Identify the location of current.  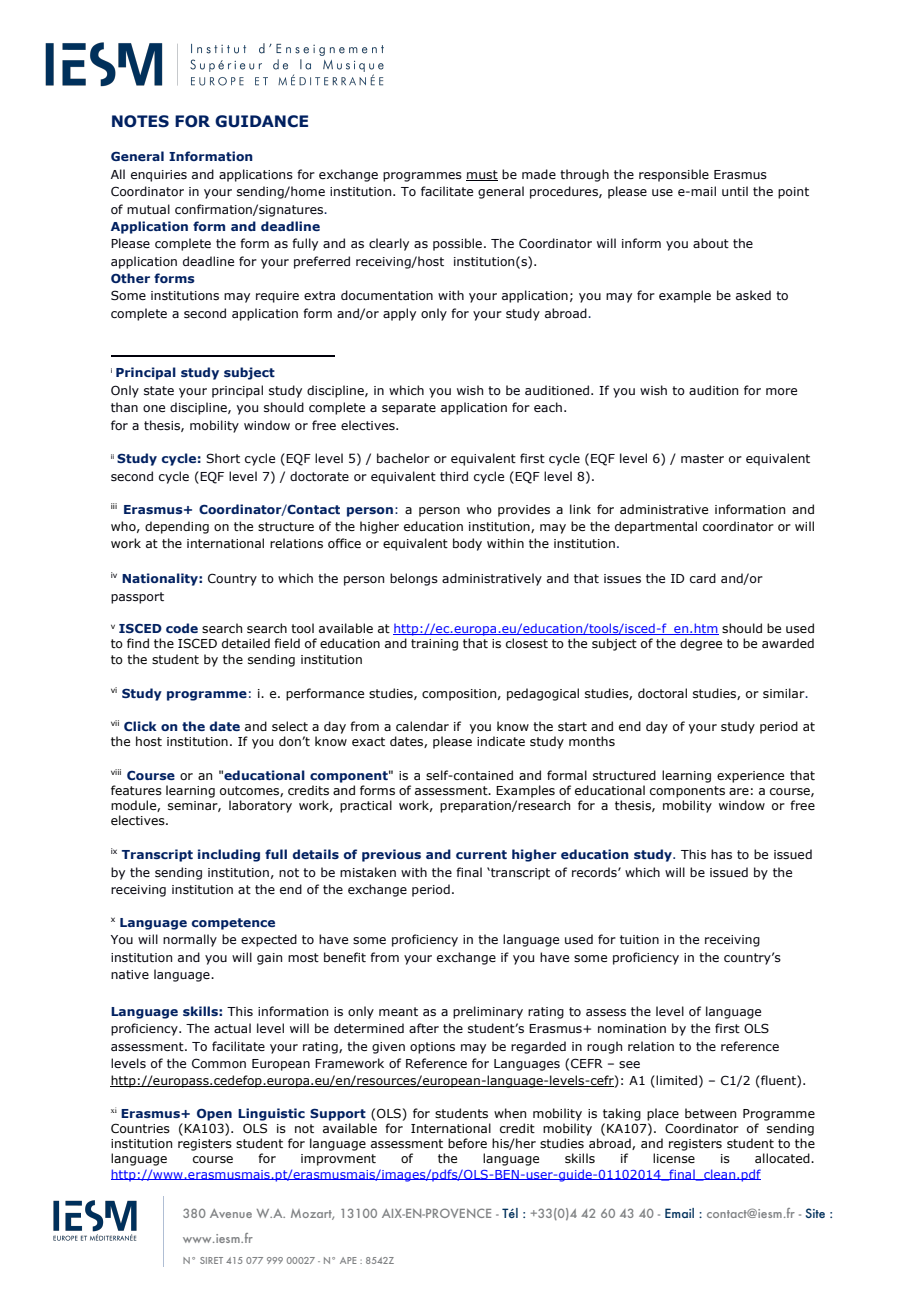
(481, 854).
